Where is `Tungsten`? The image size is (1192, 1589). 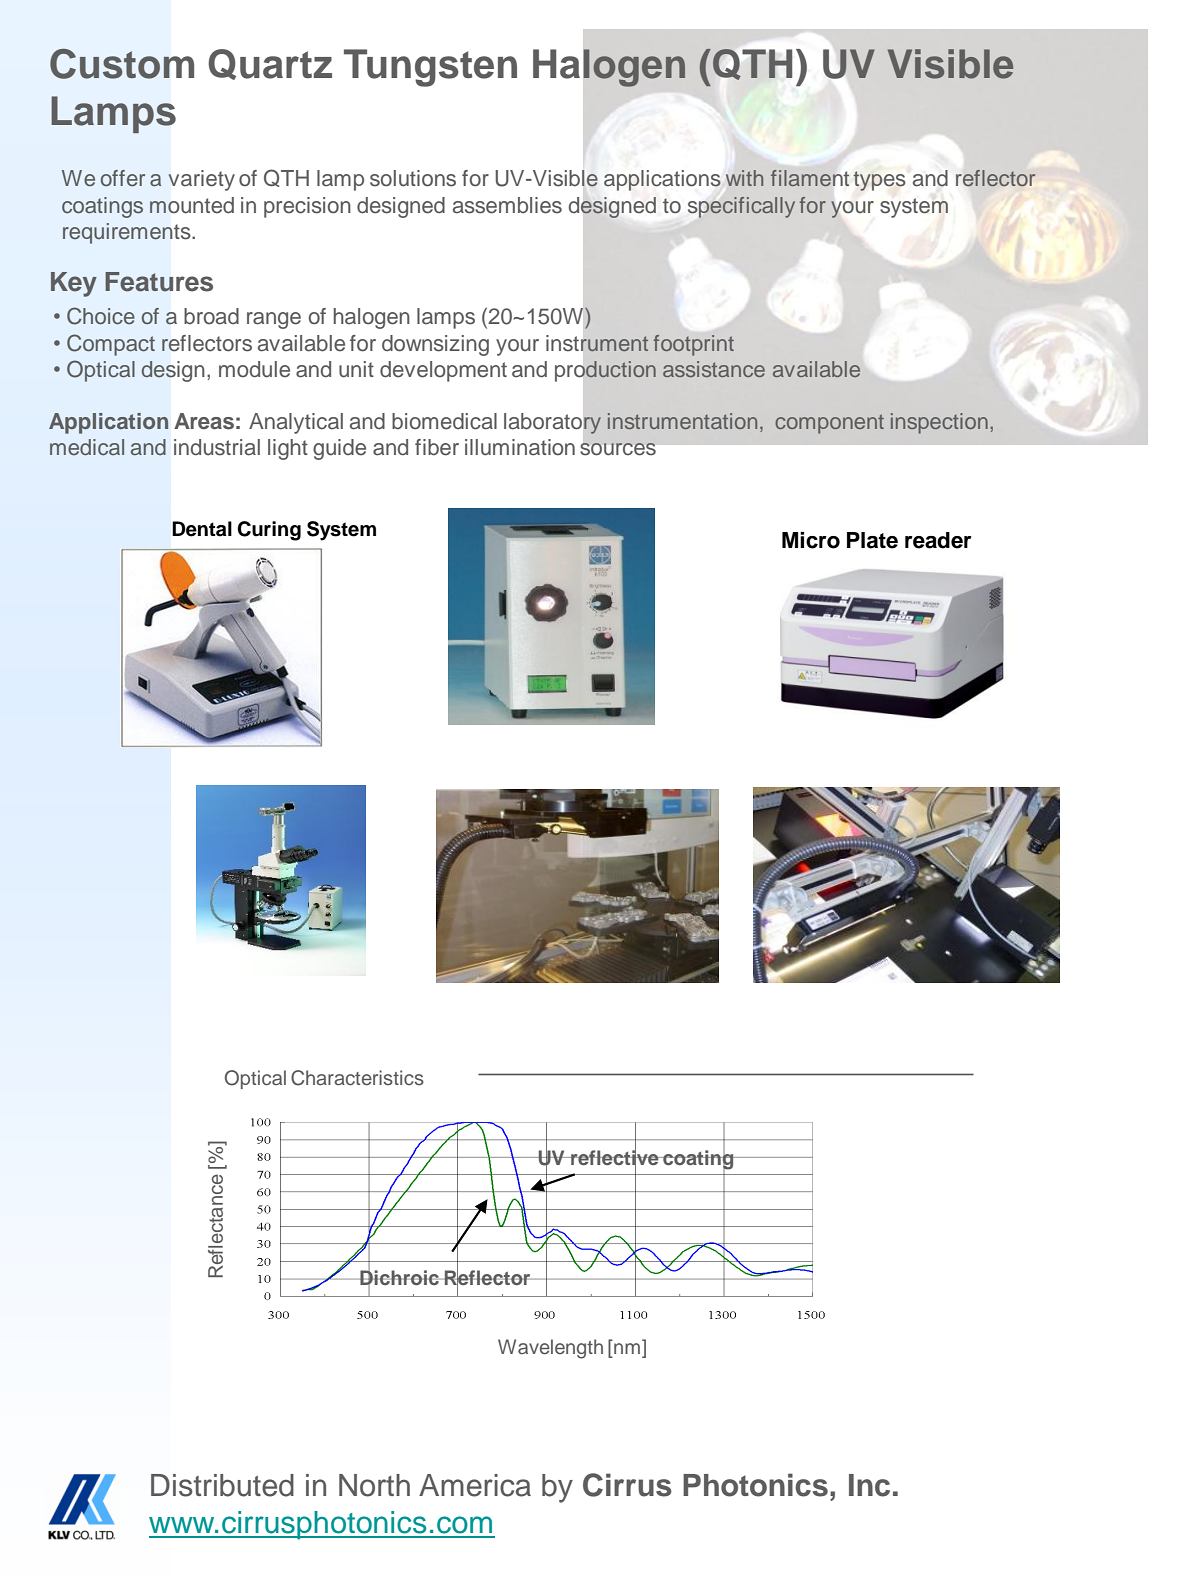
Tungsten is located at coordinates (430, 68).
